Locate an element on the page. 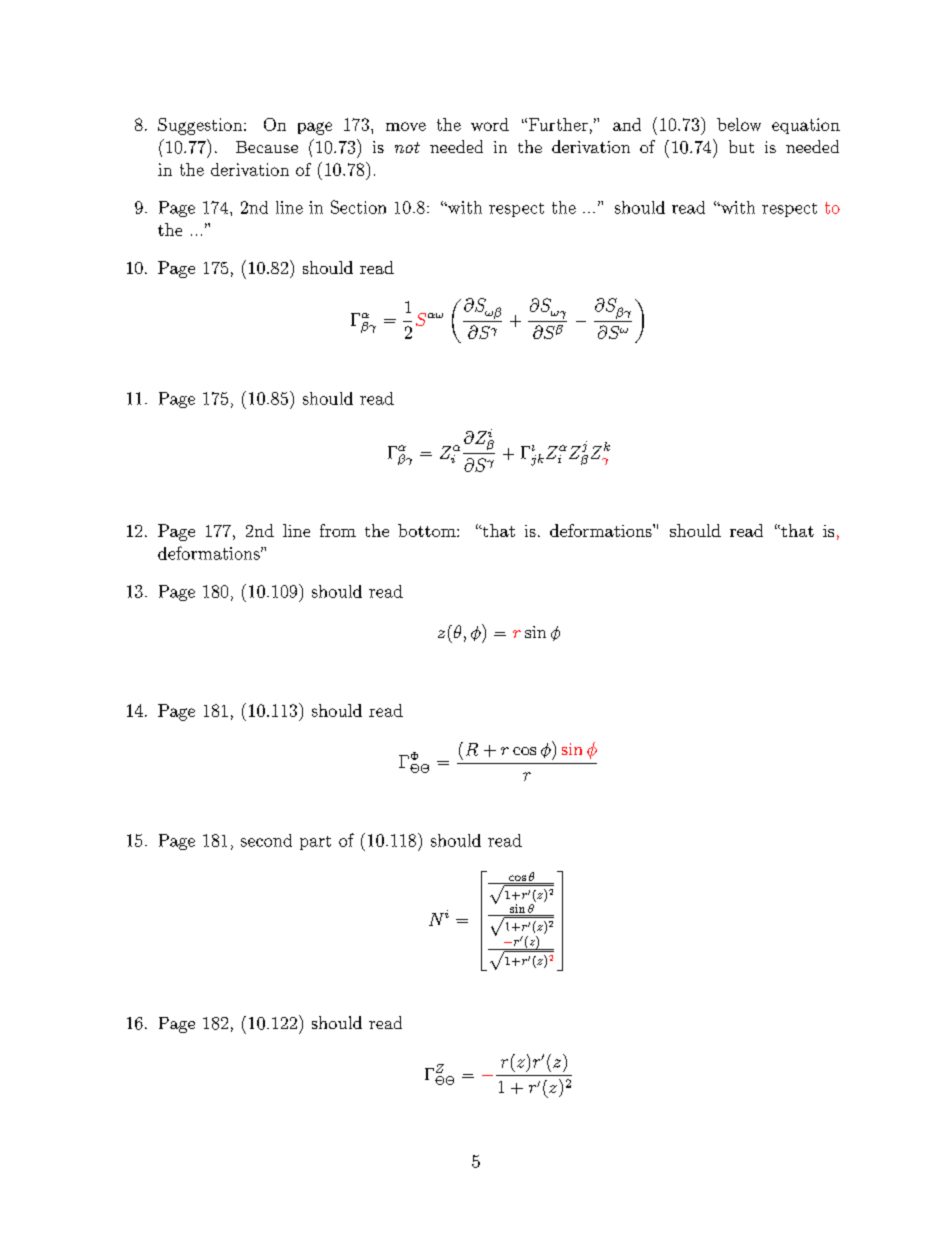 This document has width=952, height=1233. second is located at coordinates (266, 840).
